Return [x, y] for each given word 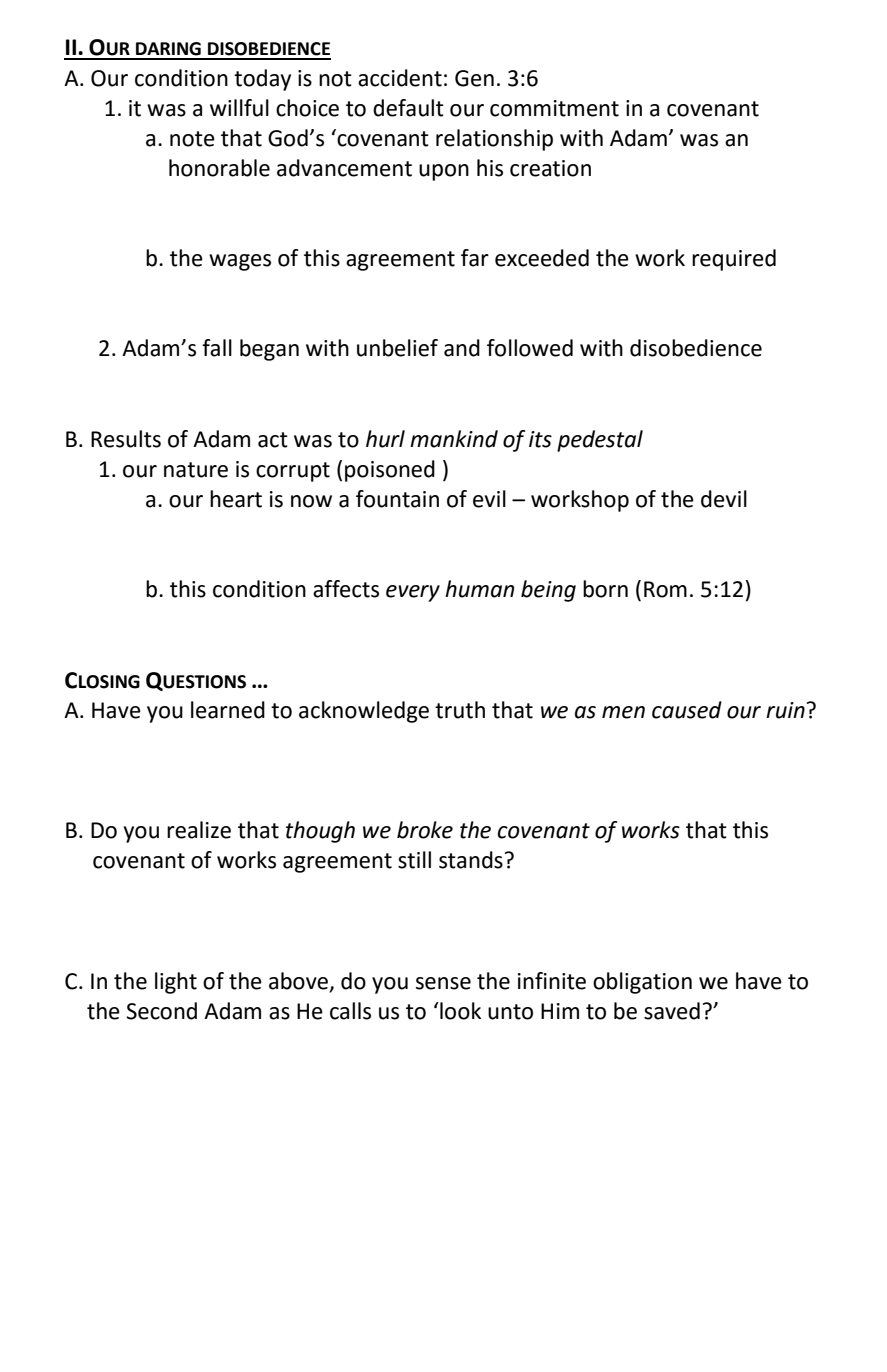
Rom [665, 589]
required [734, 260]
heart [236, 499]
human [479, 589]
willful [239, 108]
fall [217, 348]
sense [443, 983]
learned [228, 710]
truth [460, 710]
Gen [474, 78]
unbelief [397, 348]
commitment [554, 108]
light [176, 983]
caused [687, 710]
